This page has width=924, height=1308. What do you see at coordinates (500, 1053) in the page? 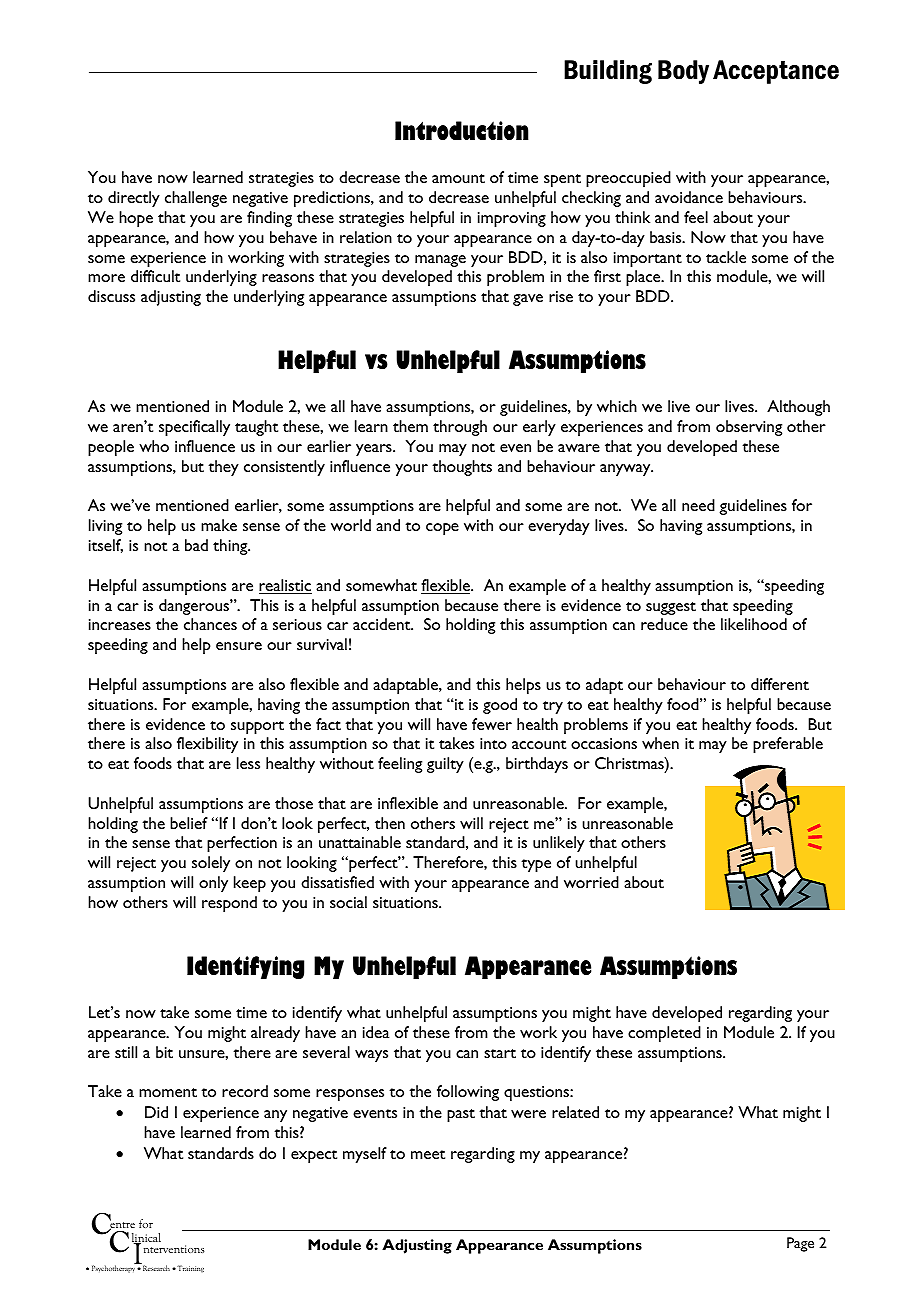
I see `start` at bounding box center [500, 1053].
